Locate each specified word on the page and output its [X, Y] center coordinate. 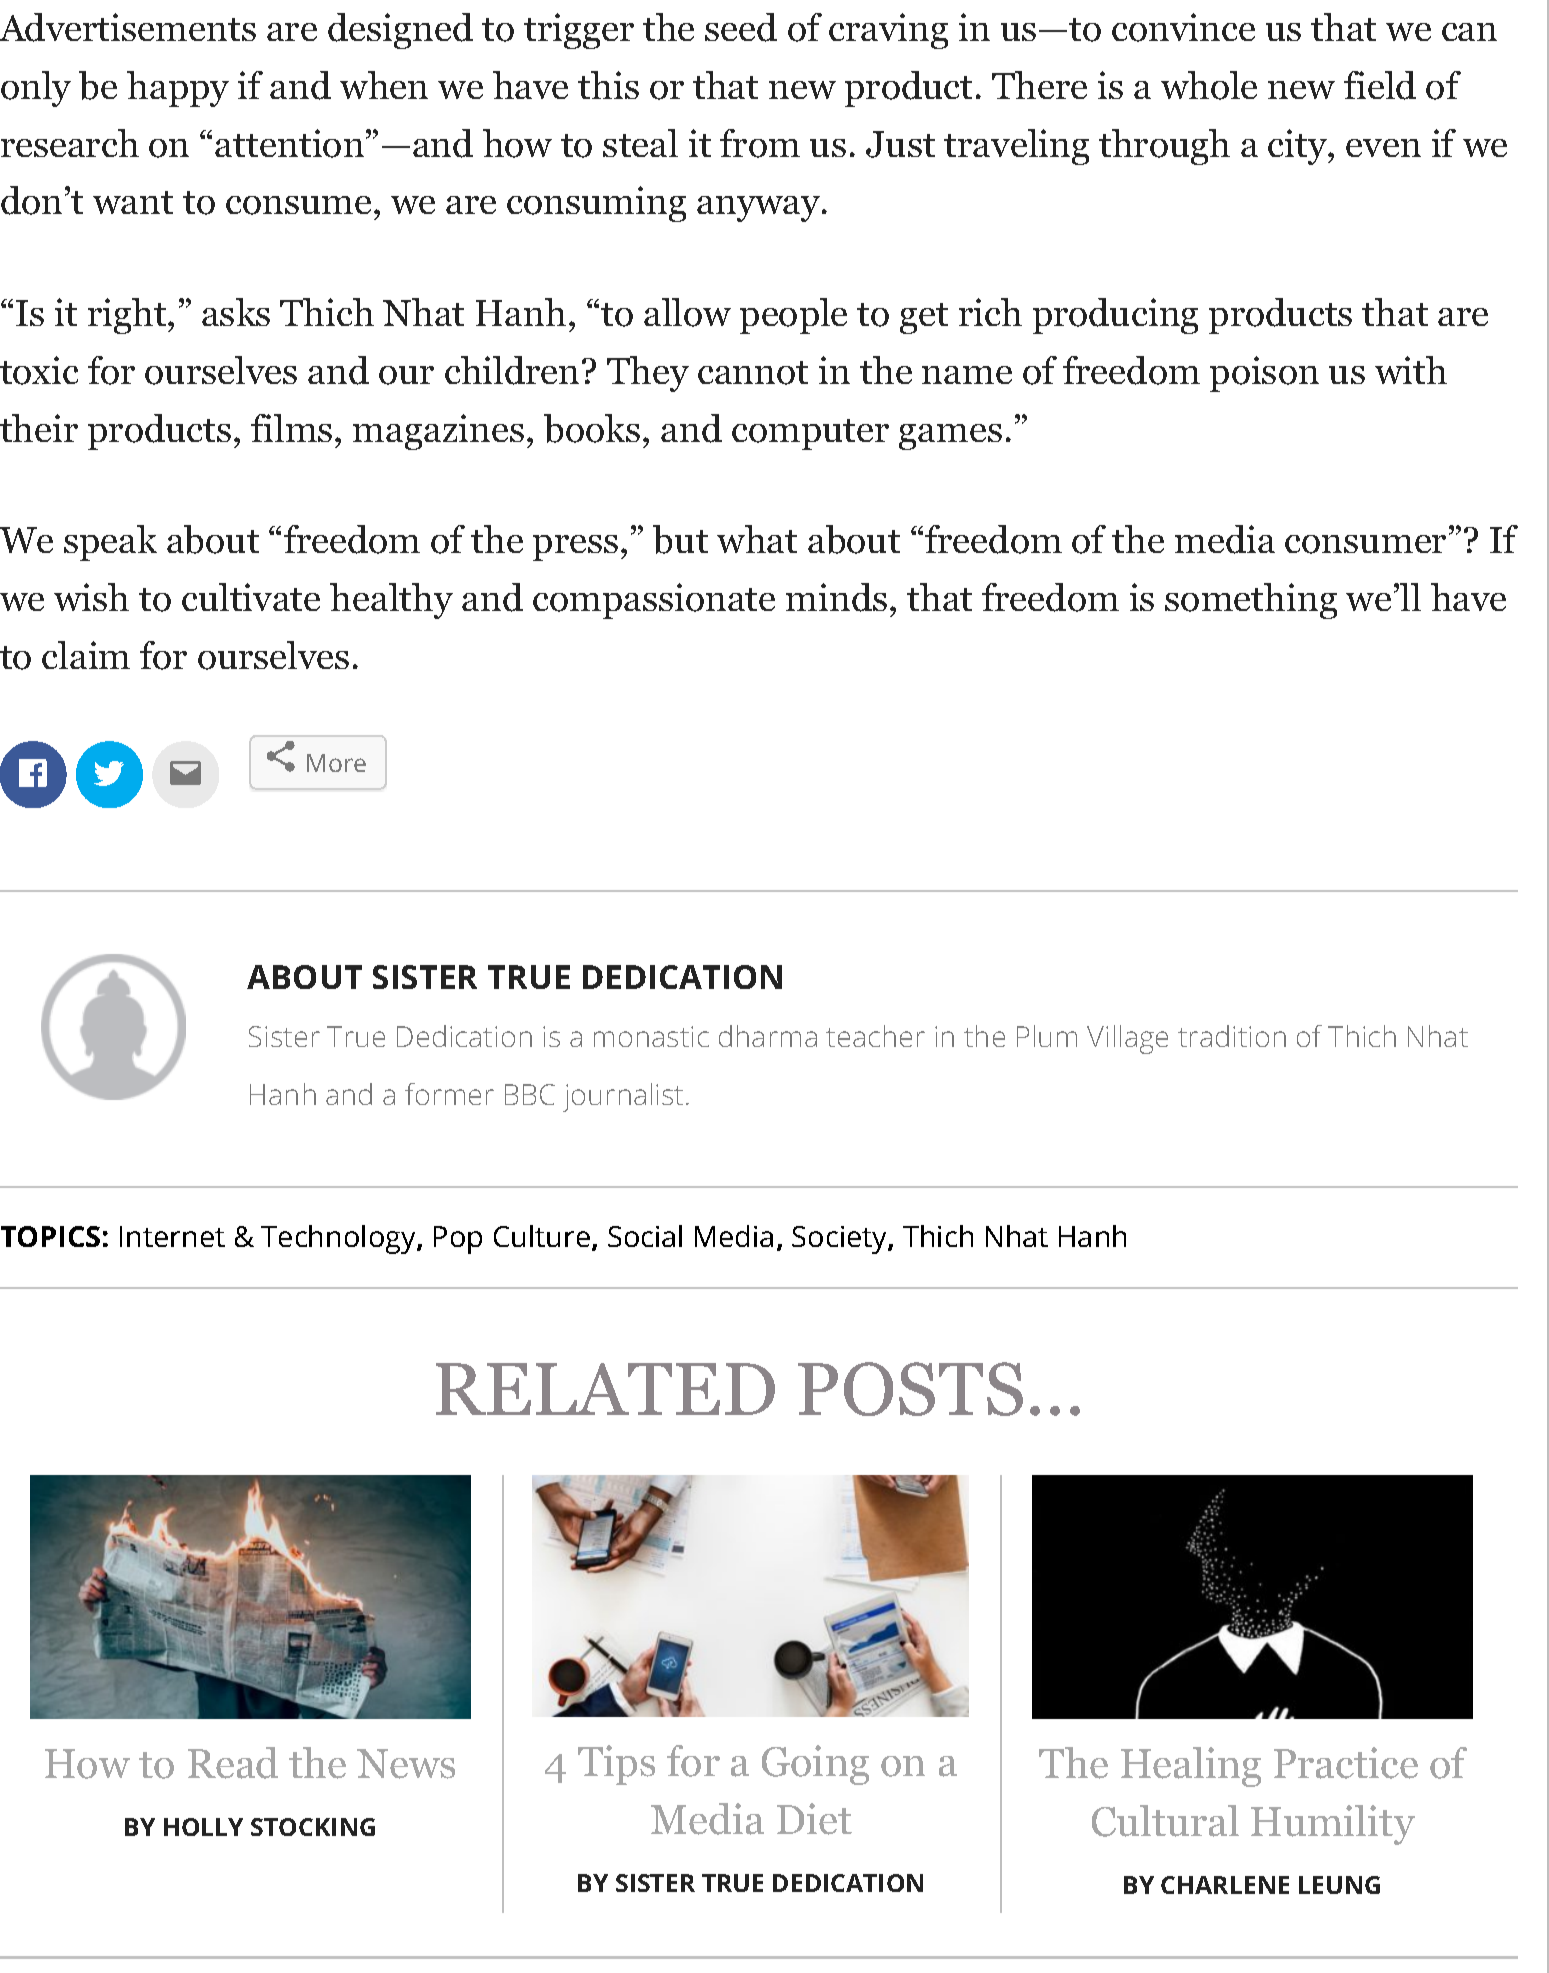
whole [1209, 85]
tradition [1232, 1036]
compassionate [654, 601]
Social [645, 1236]
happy [178, 89]
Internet [172, 1236]
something [1251, 601]
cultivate [251, 597]
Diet [814, 1819]
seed [741, 27]
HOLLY [203, 1827]
